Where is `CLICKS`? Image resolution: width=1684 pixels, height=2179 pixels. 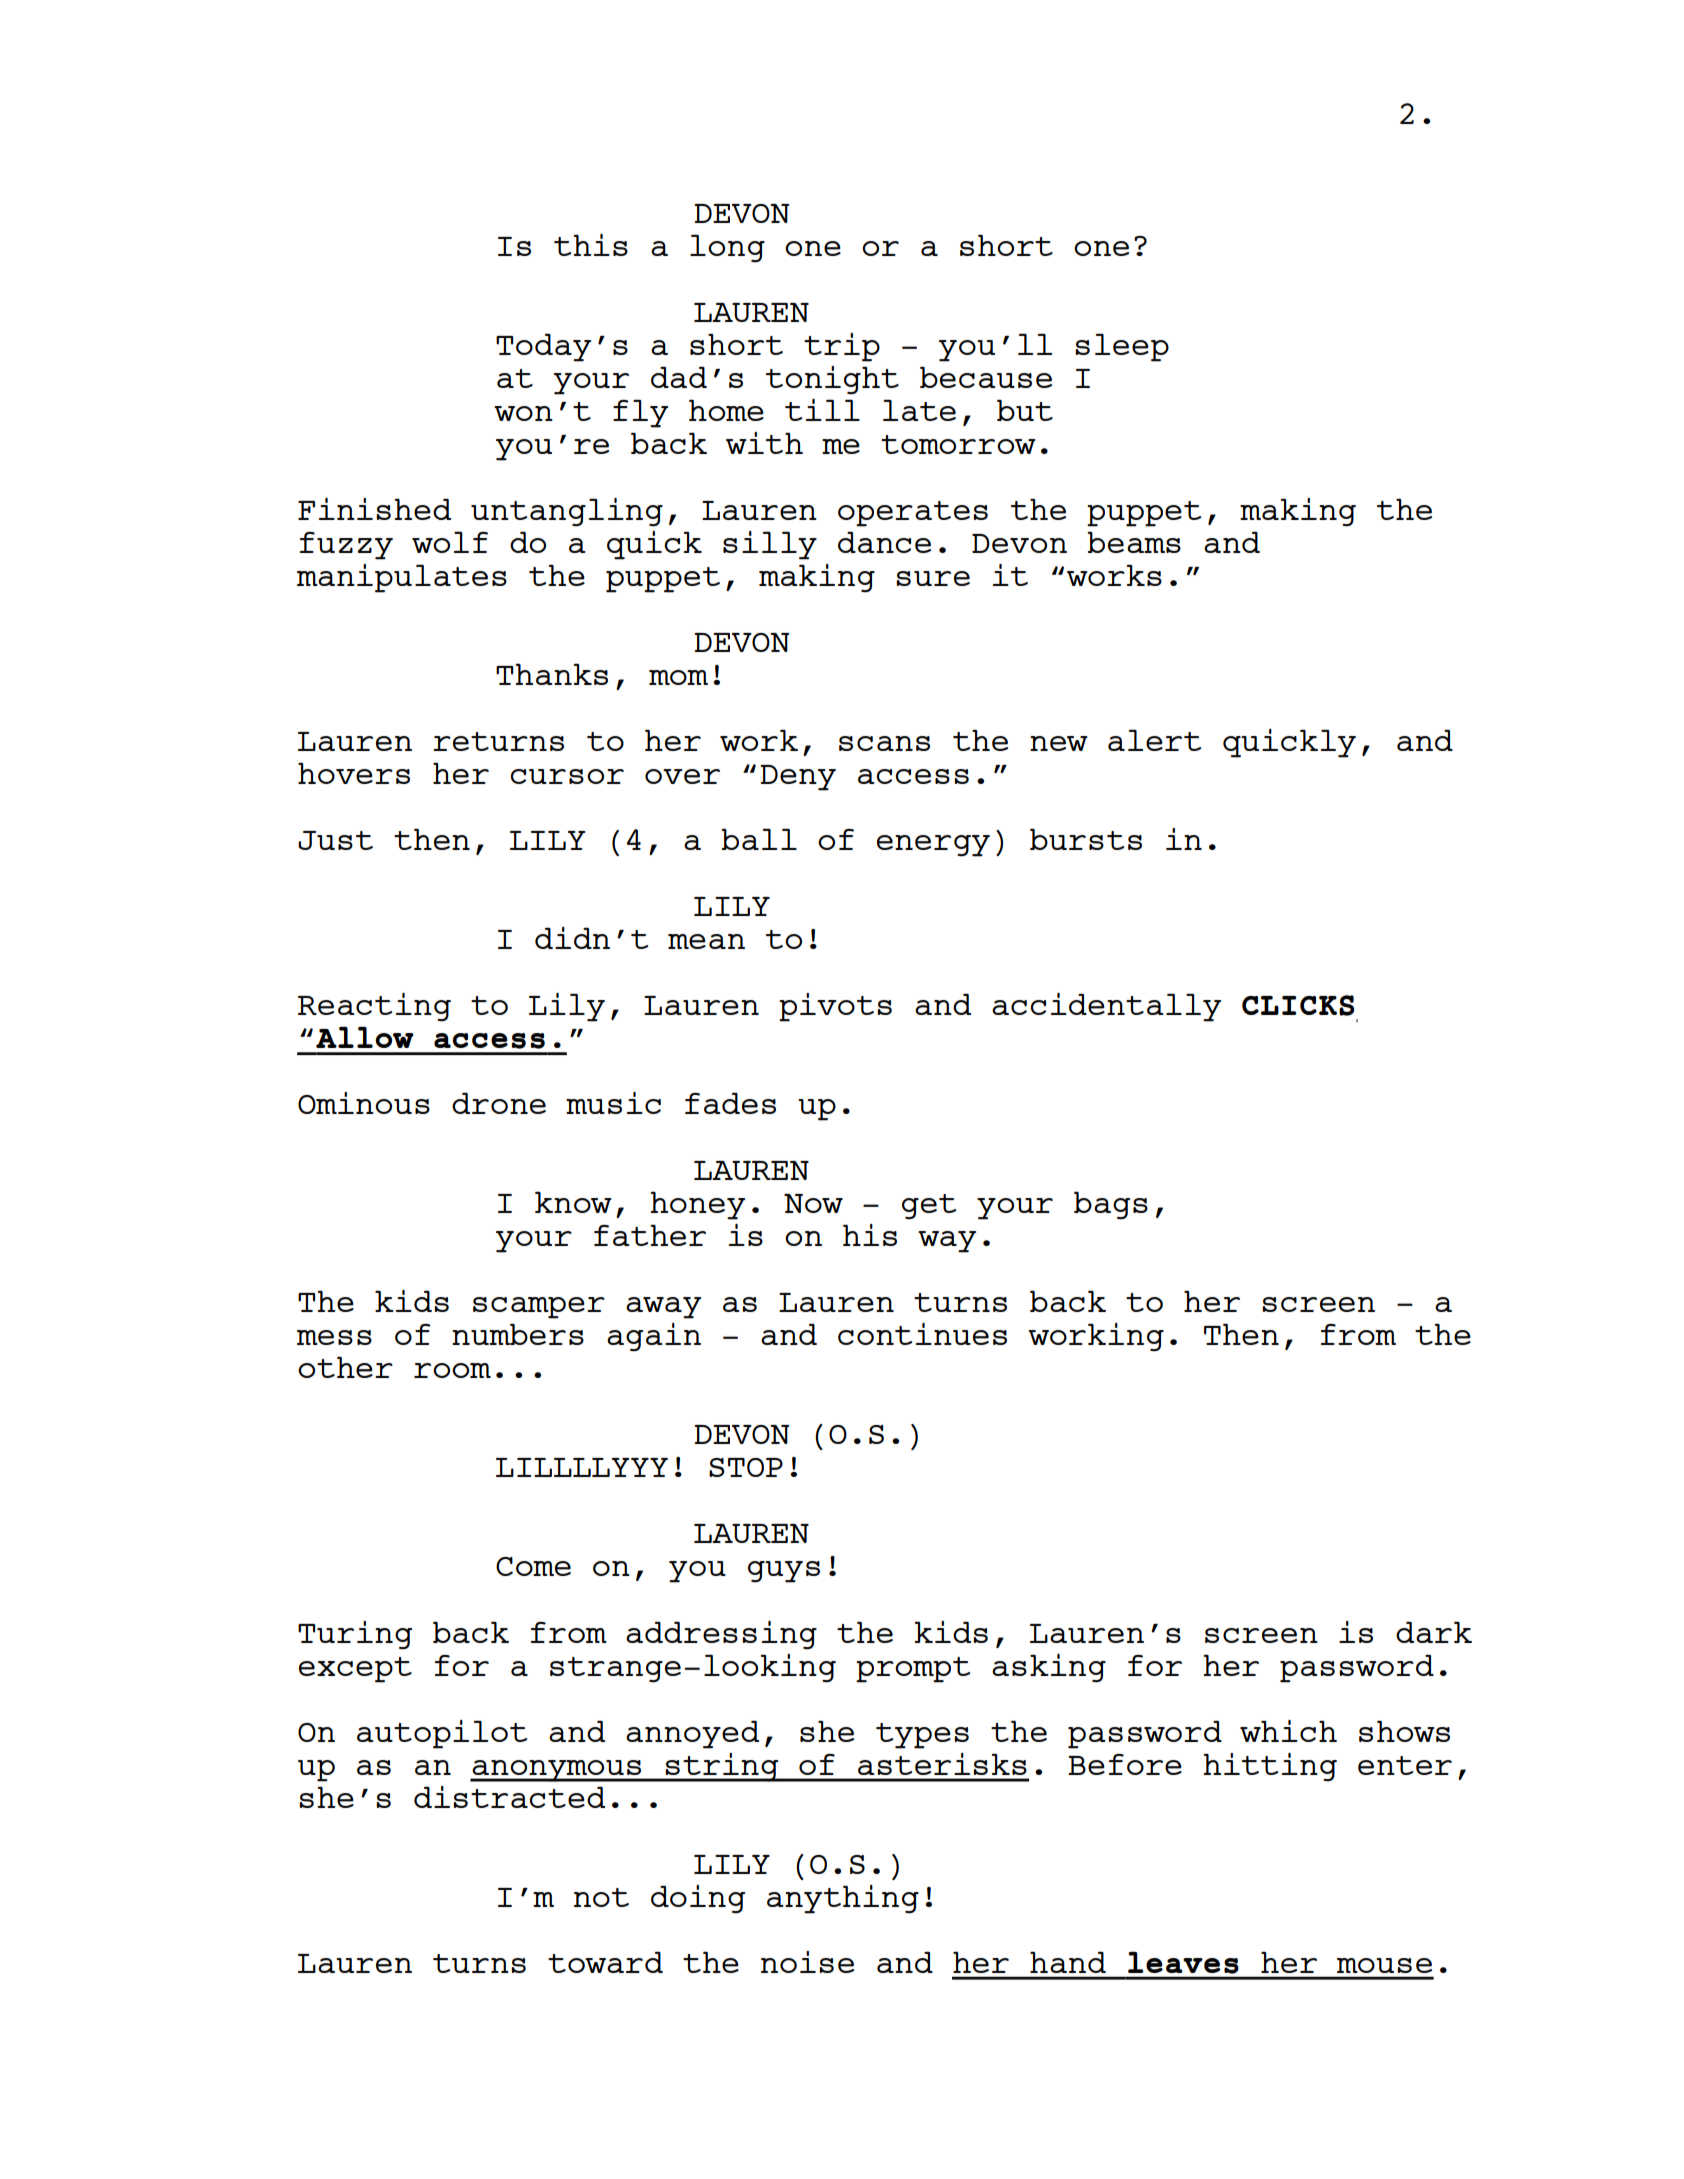 CLICKS is located at coordinates (1298, 1005).
